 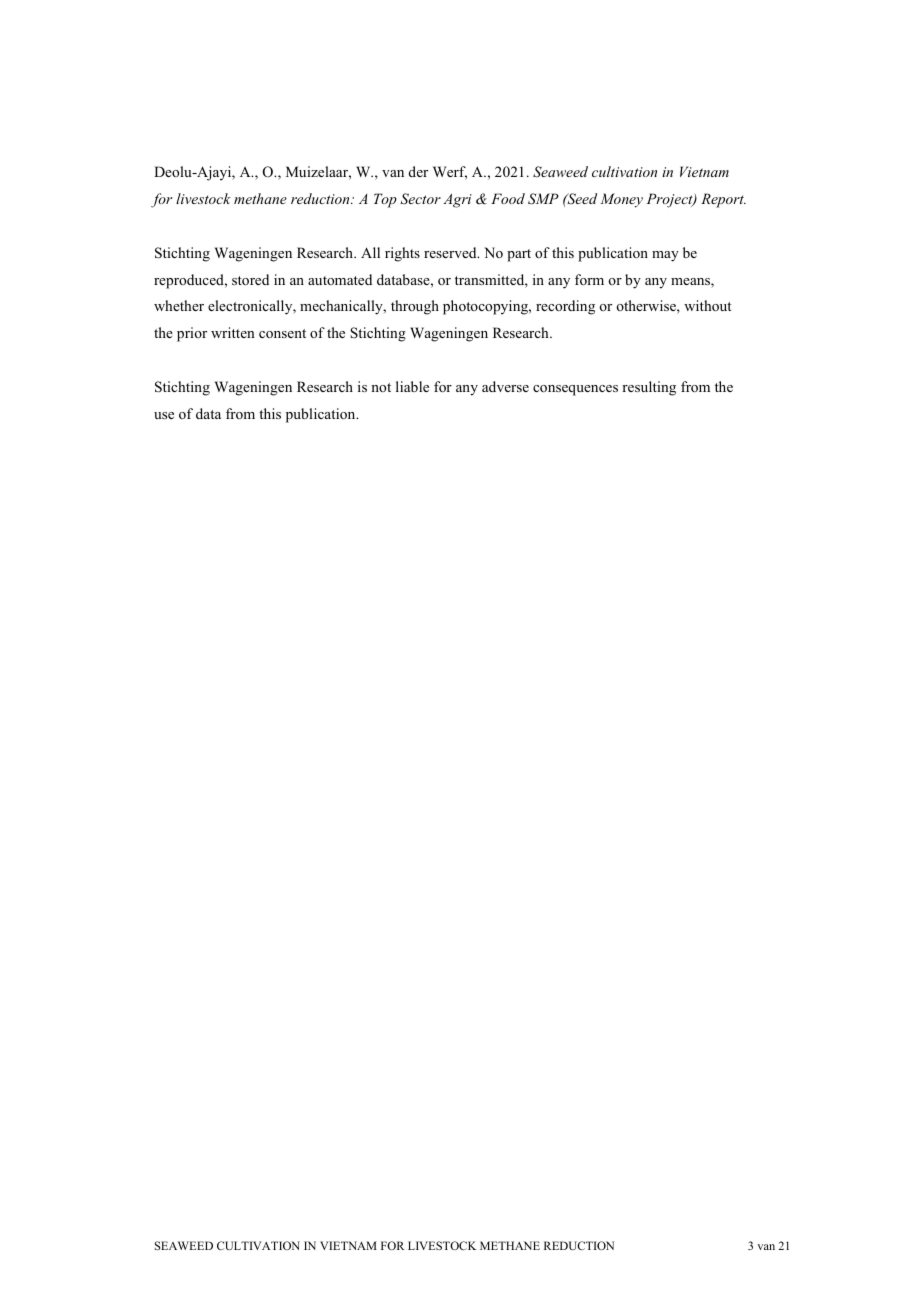 What do you see at coordinates (621, 200) in the screenshot?
I see `Money` at bounding box center [621, 200].
